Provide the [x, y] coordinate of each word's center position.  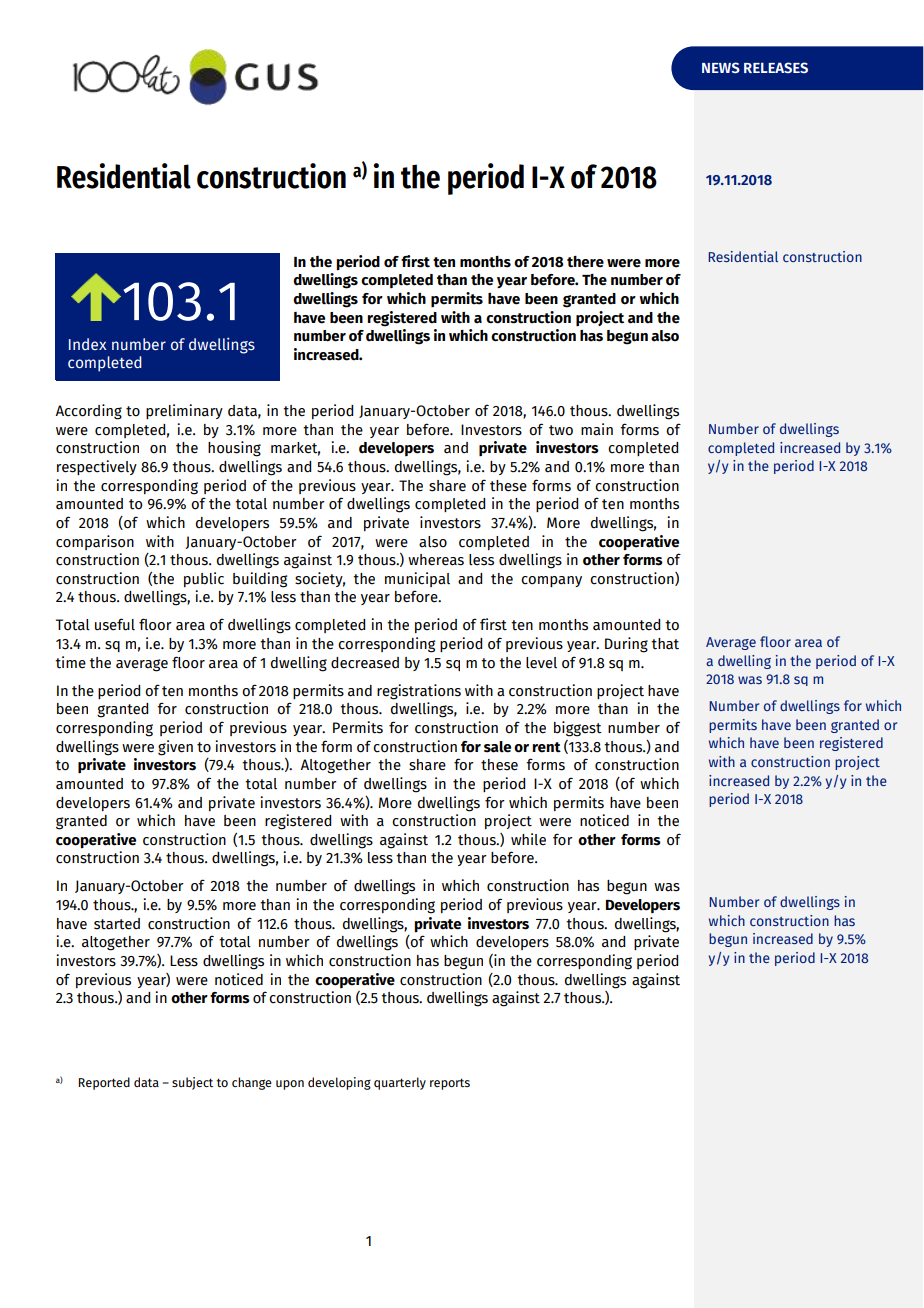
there [585, 262]
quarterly [400, 1083]
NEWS [721, 67]
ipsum [137, 344]
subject [192, 1083]
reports [450, 1084]
